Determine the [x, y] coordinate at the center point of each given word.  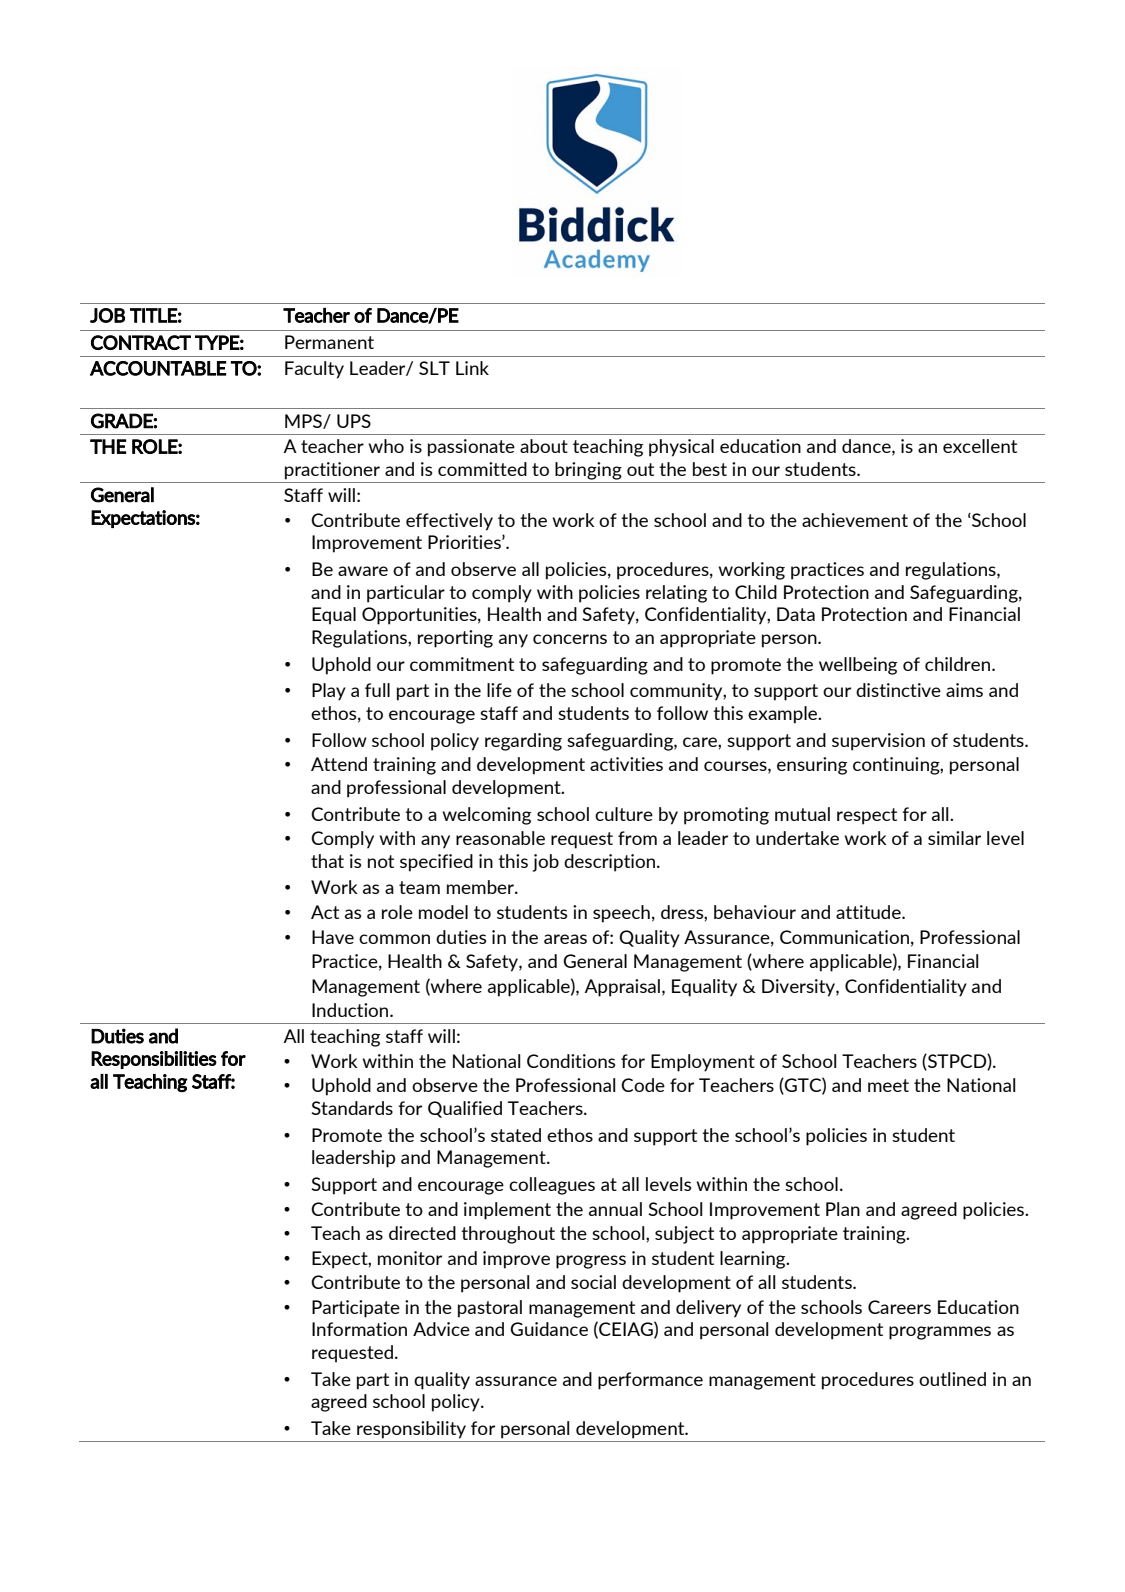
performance [650, 1381]
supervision [878, 742]
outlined [952, 1379]
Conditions [571, 1061]
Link [472, 368]
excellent [980, 446]
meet [888, 1085]
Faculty [314, 370]
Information [359, 1329]
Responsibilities [154, 1060]
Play [329, 692]
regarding [523, 742]
